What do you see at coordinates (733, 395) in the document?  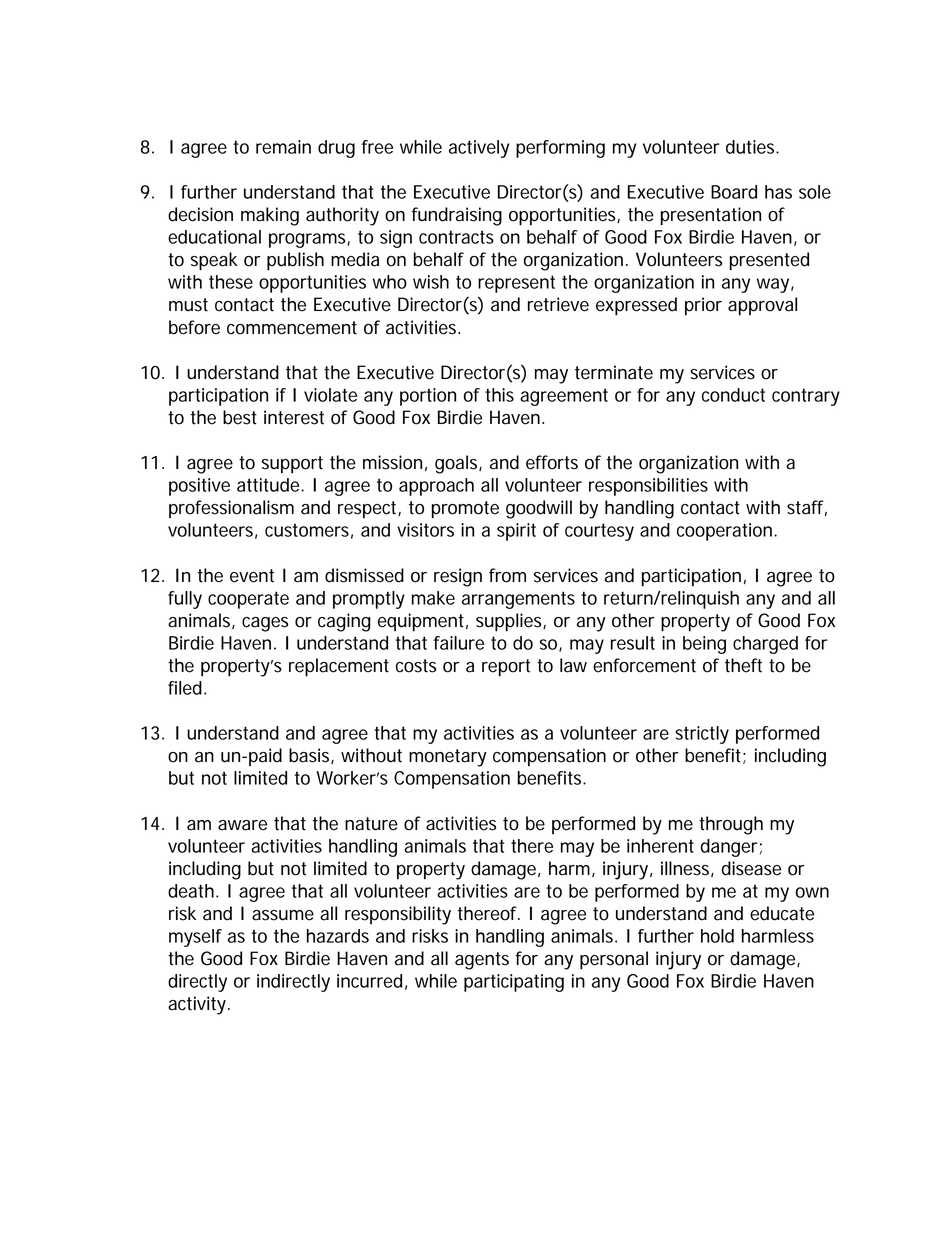 I see `conduct` at bounding box center [733, 395].
